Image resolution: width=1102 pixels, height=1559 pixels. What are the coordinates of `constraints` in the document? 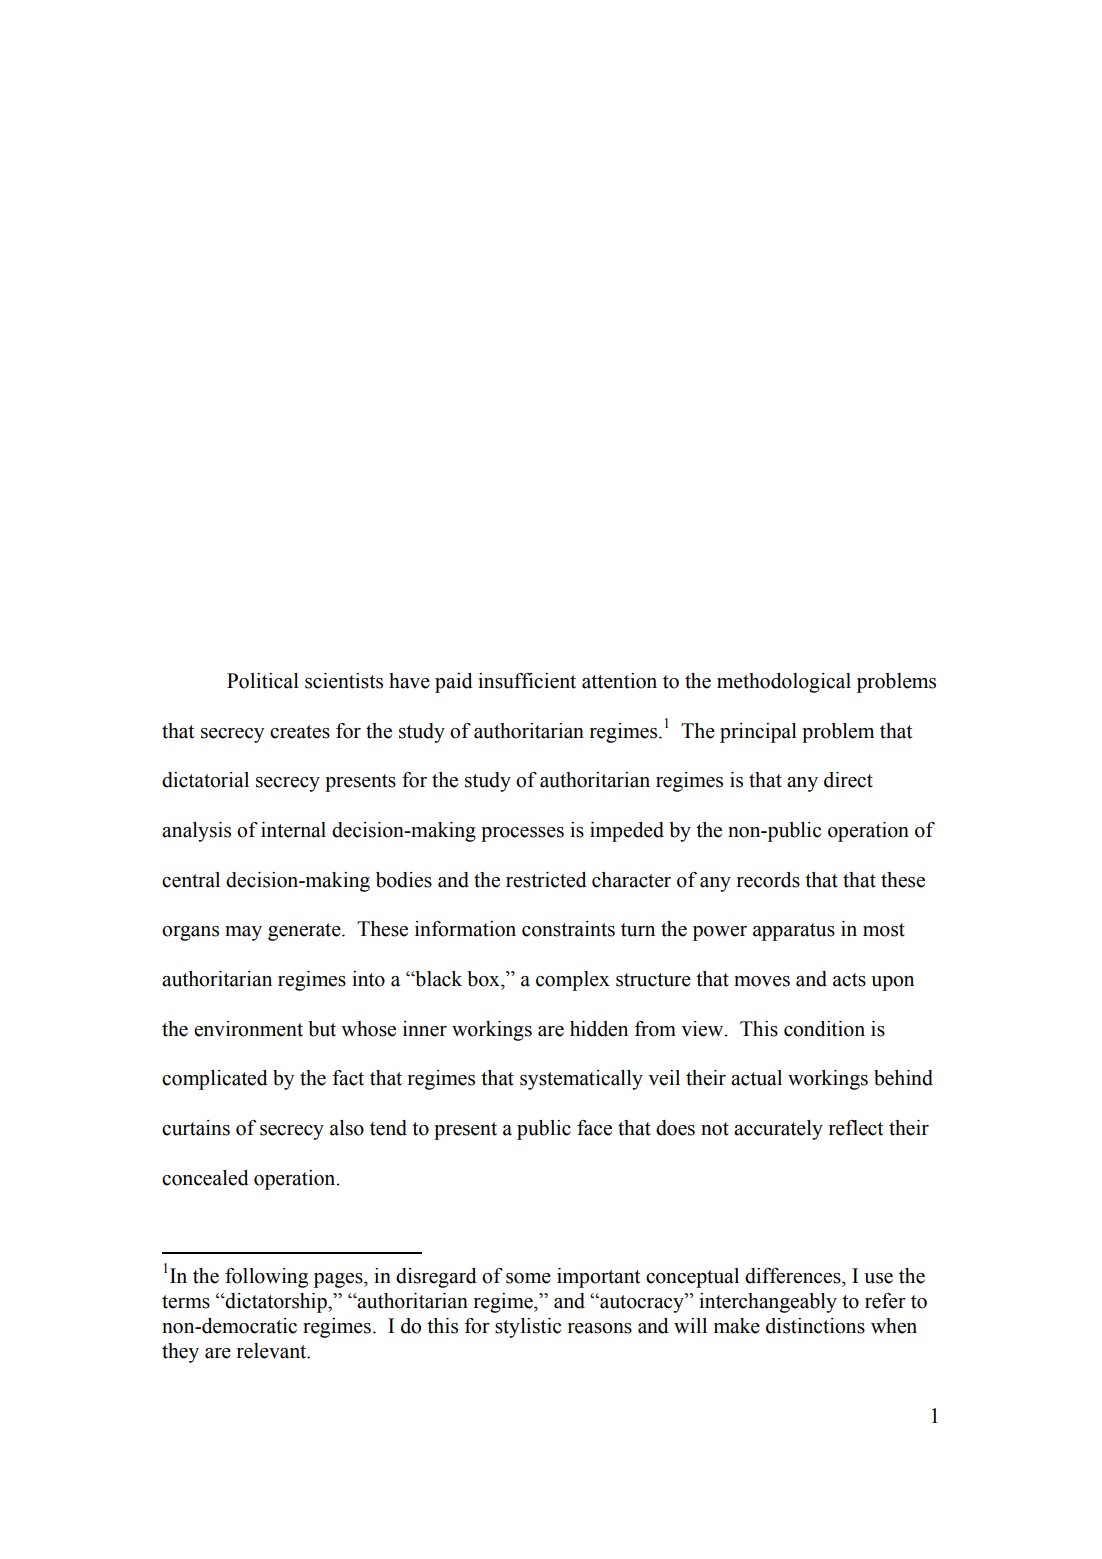 It's located at (568, 929).
